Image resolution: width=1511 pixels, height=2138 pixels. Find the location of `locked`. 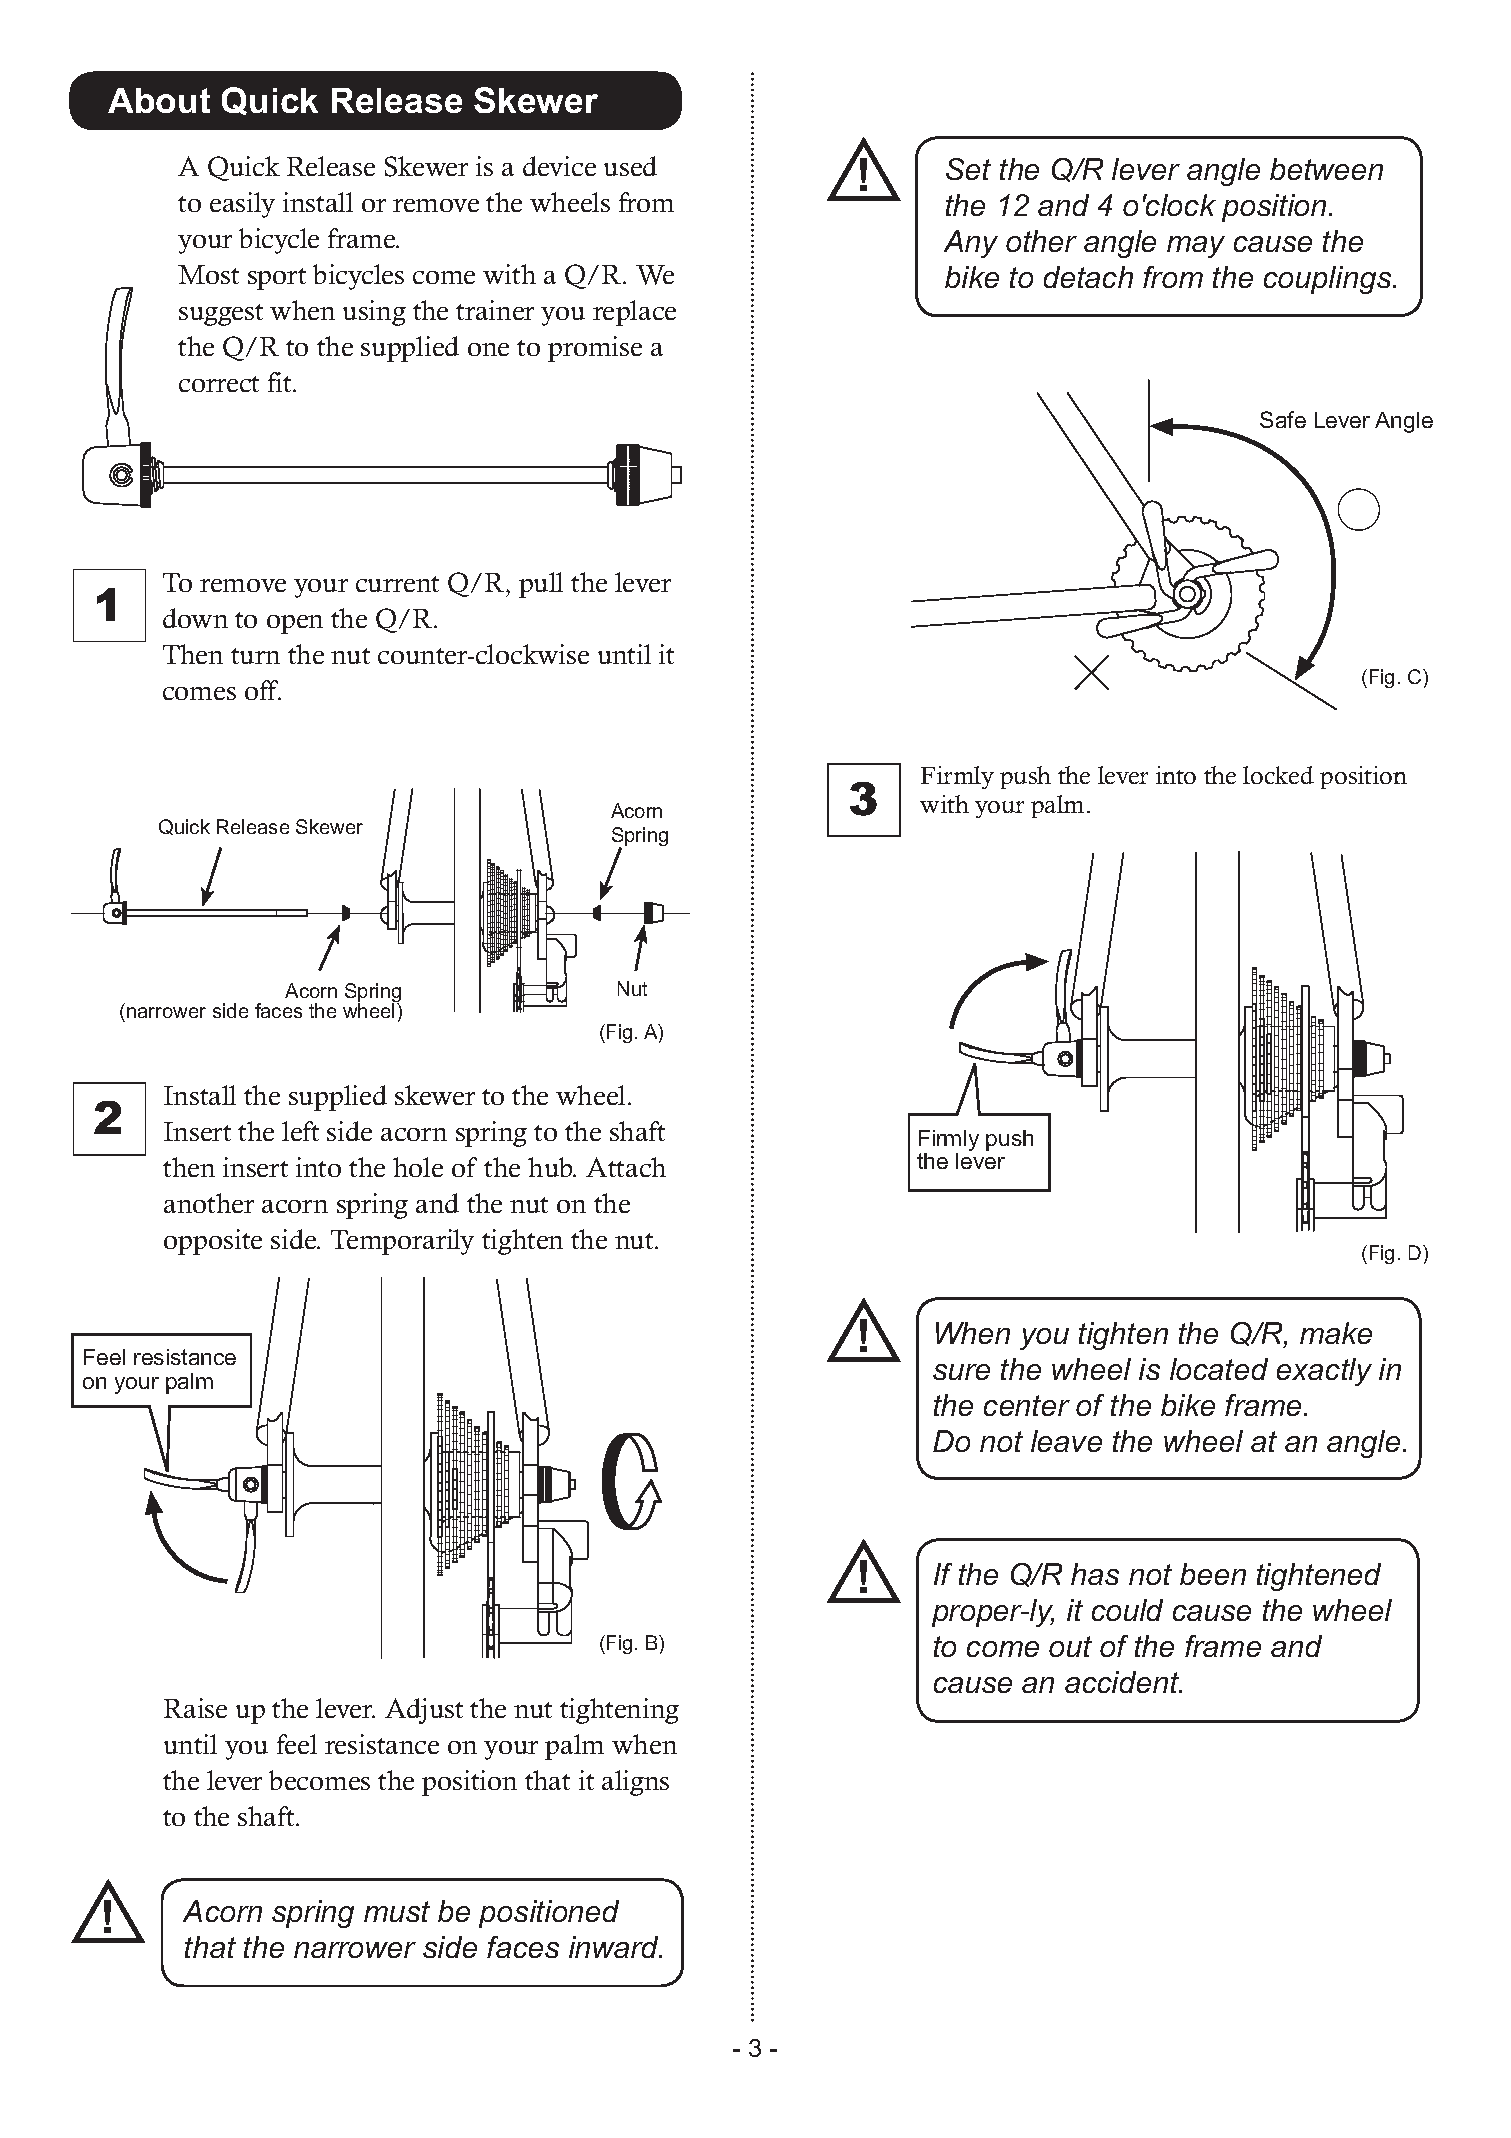

locked is located at coordinates (1278, 775).
